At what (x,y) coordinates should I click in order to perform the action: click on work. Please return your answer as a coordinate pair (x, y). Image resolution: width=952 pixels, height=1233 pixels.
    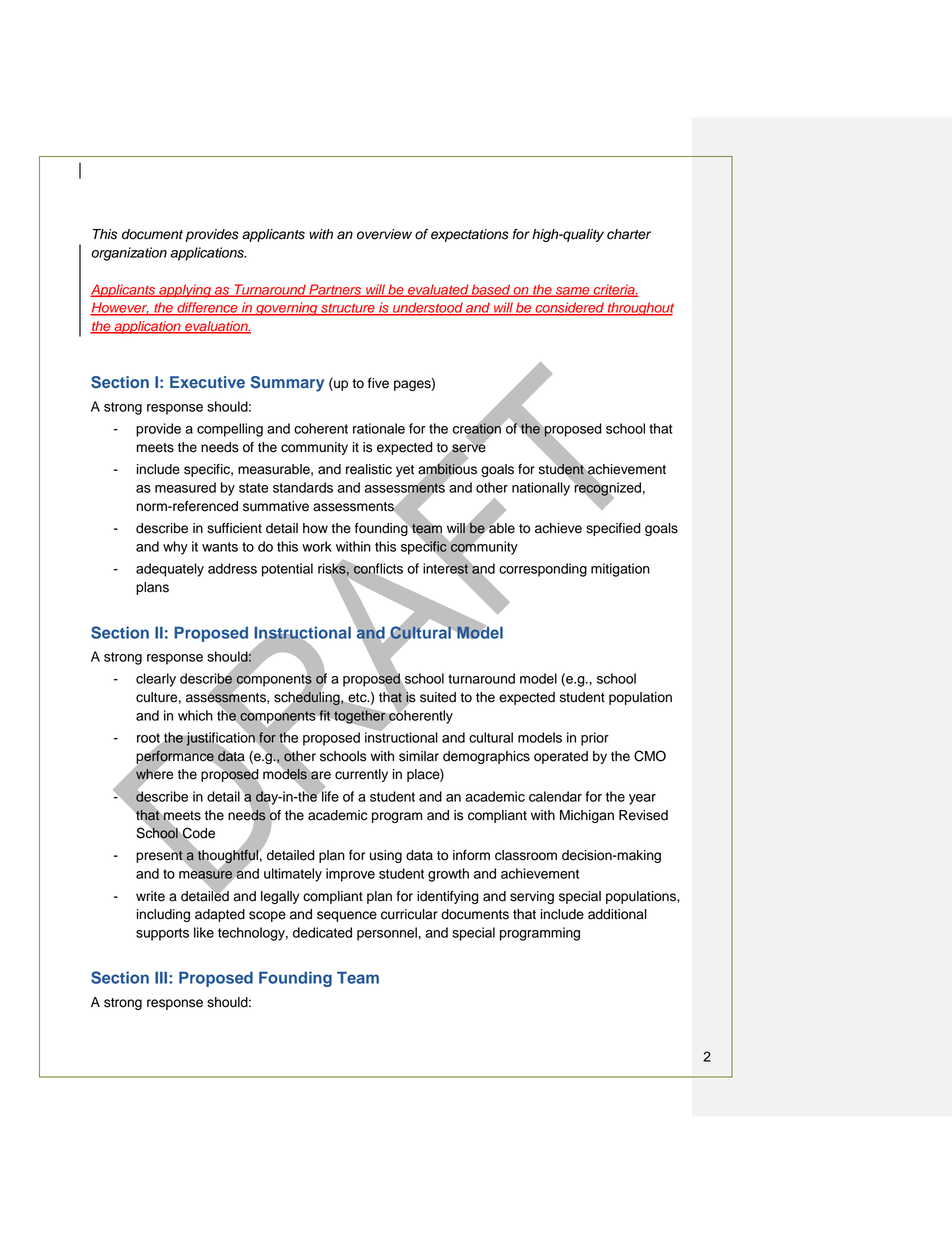
    Looking at the image, I should click on (317, 546).
